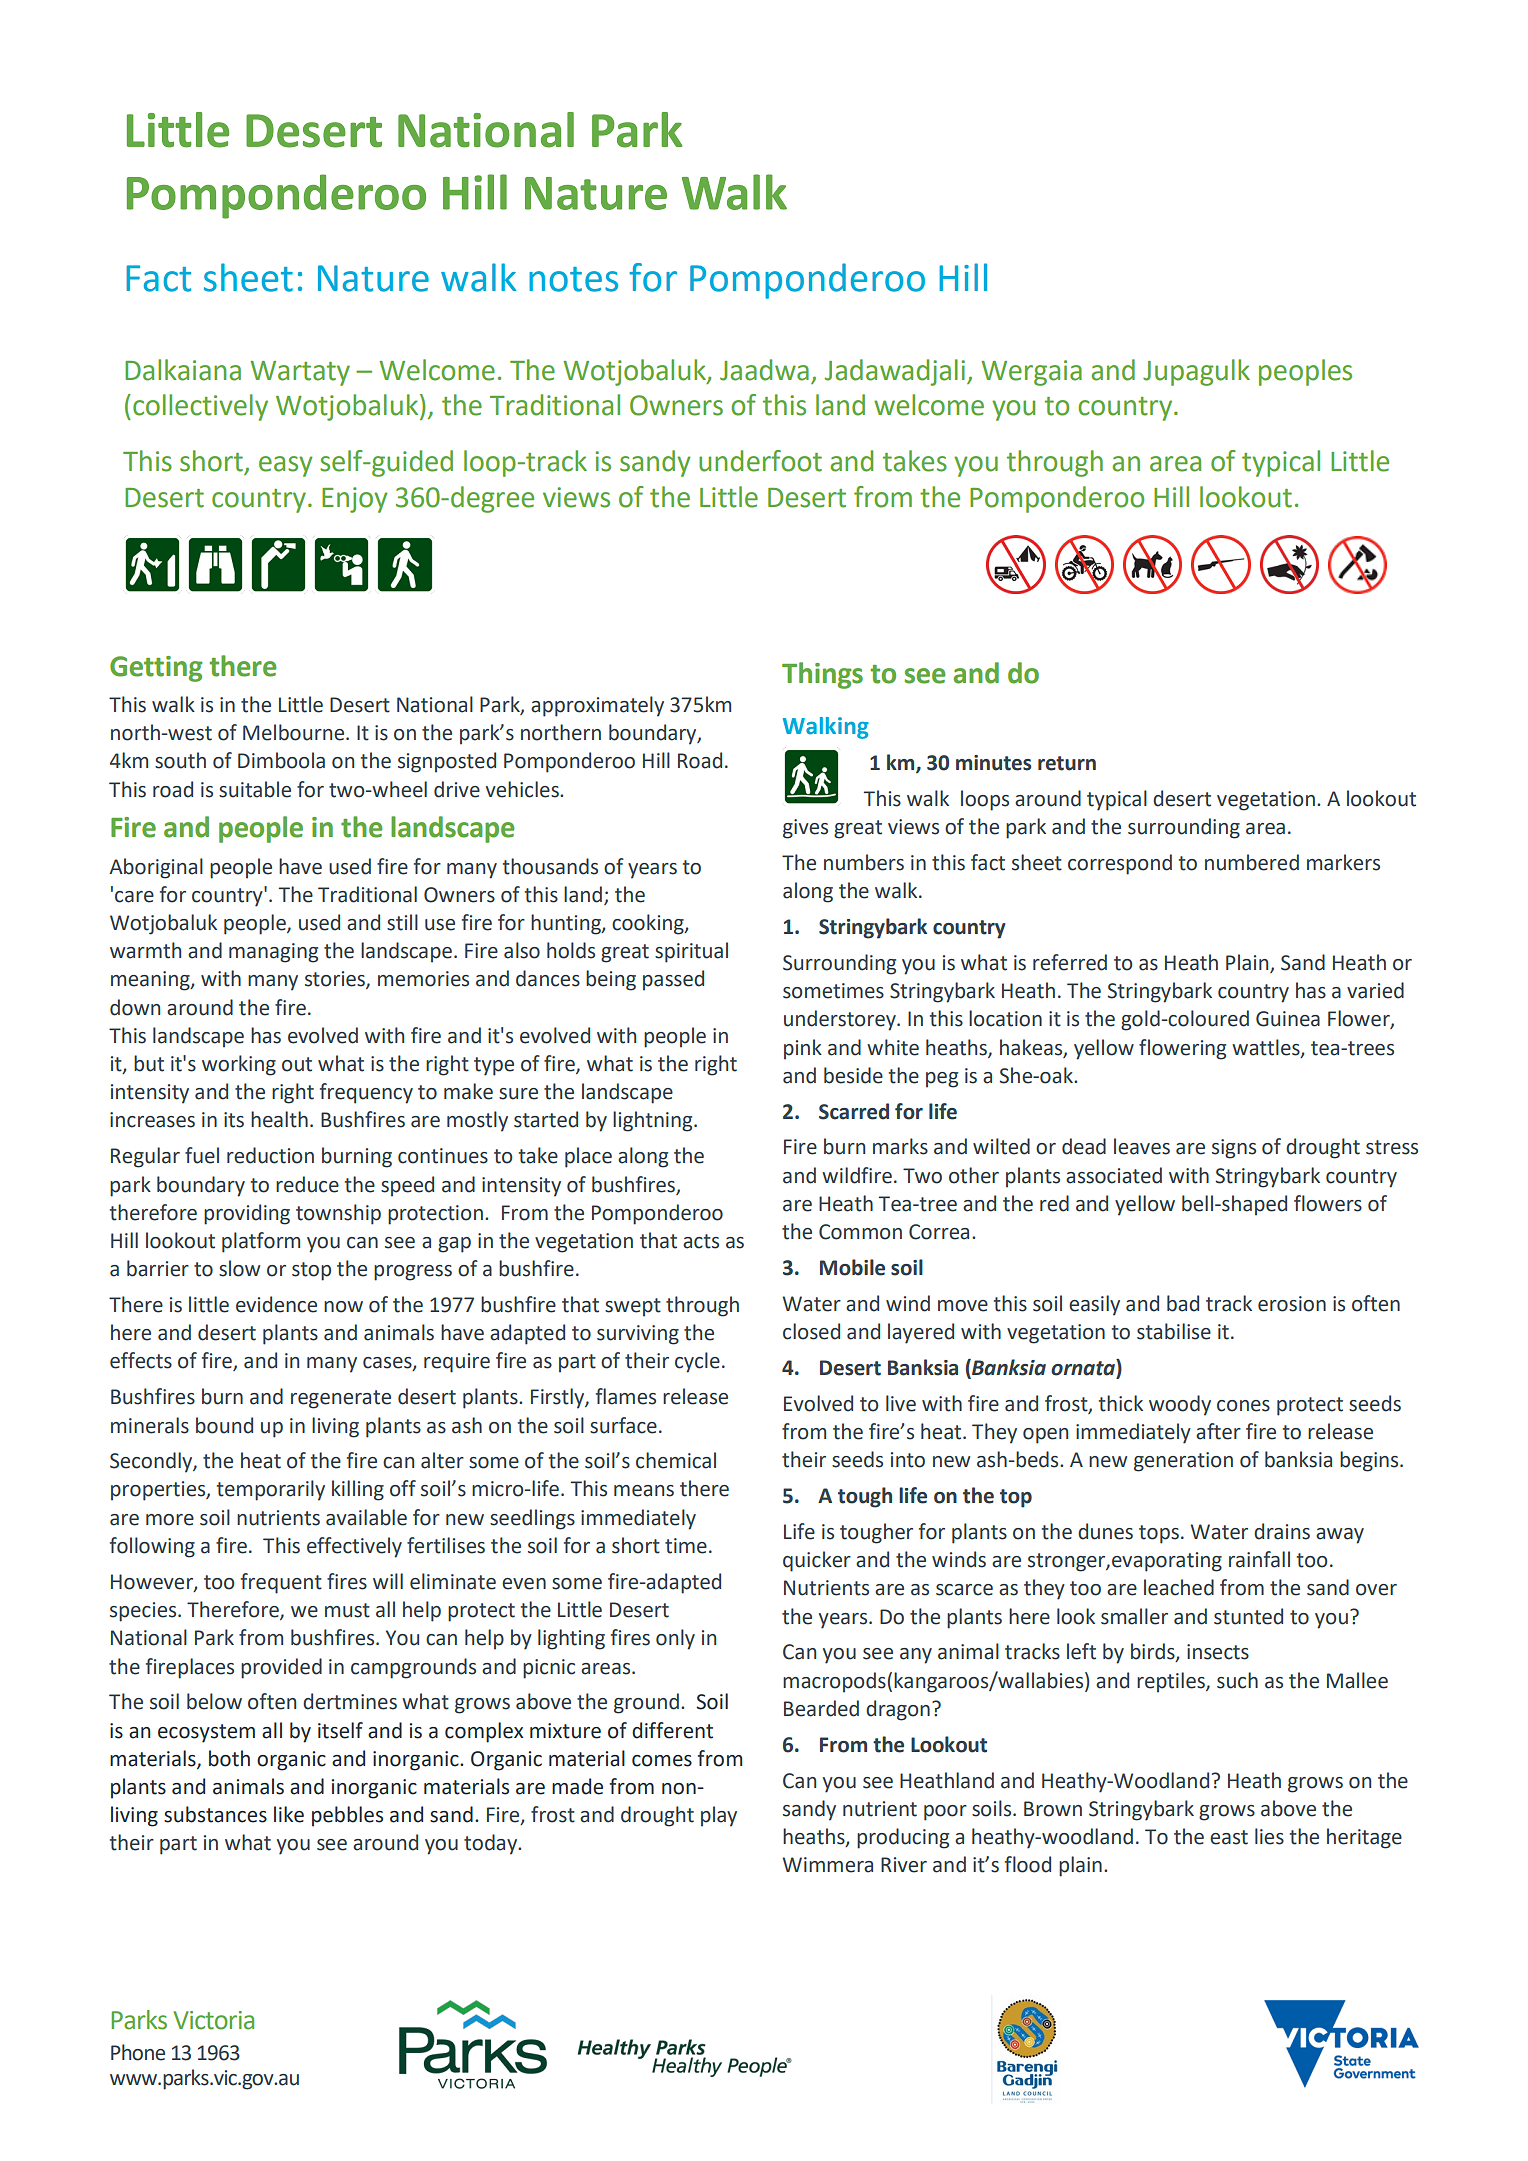 The height and width of the image is (2161, 1528). Describe the element at coordinates (213, 2020) in the image. I see `Victoria` at that location.
